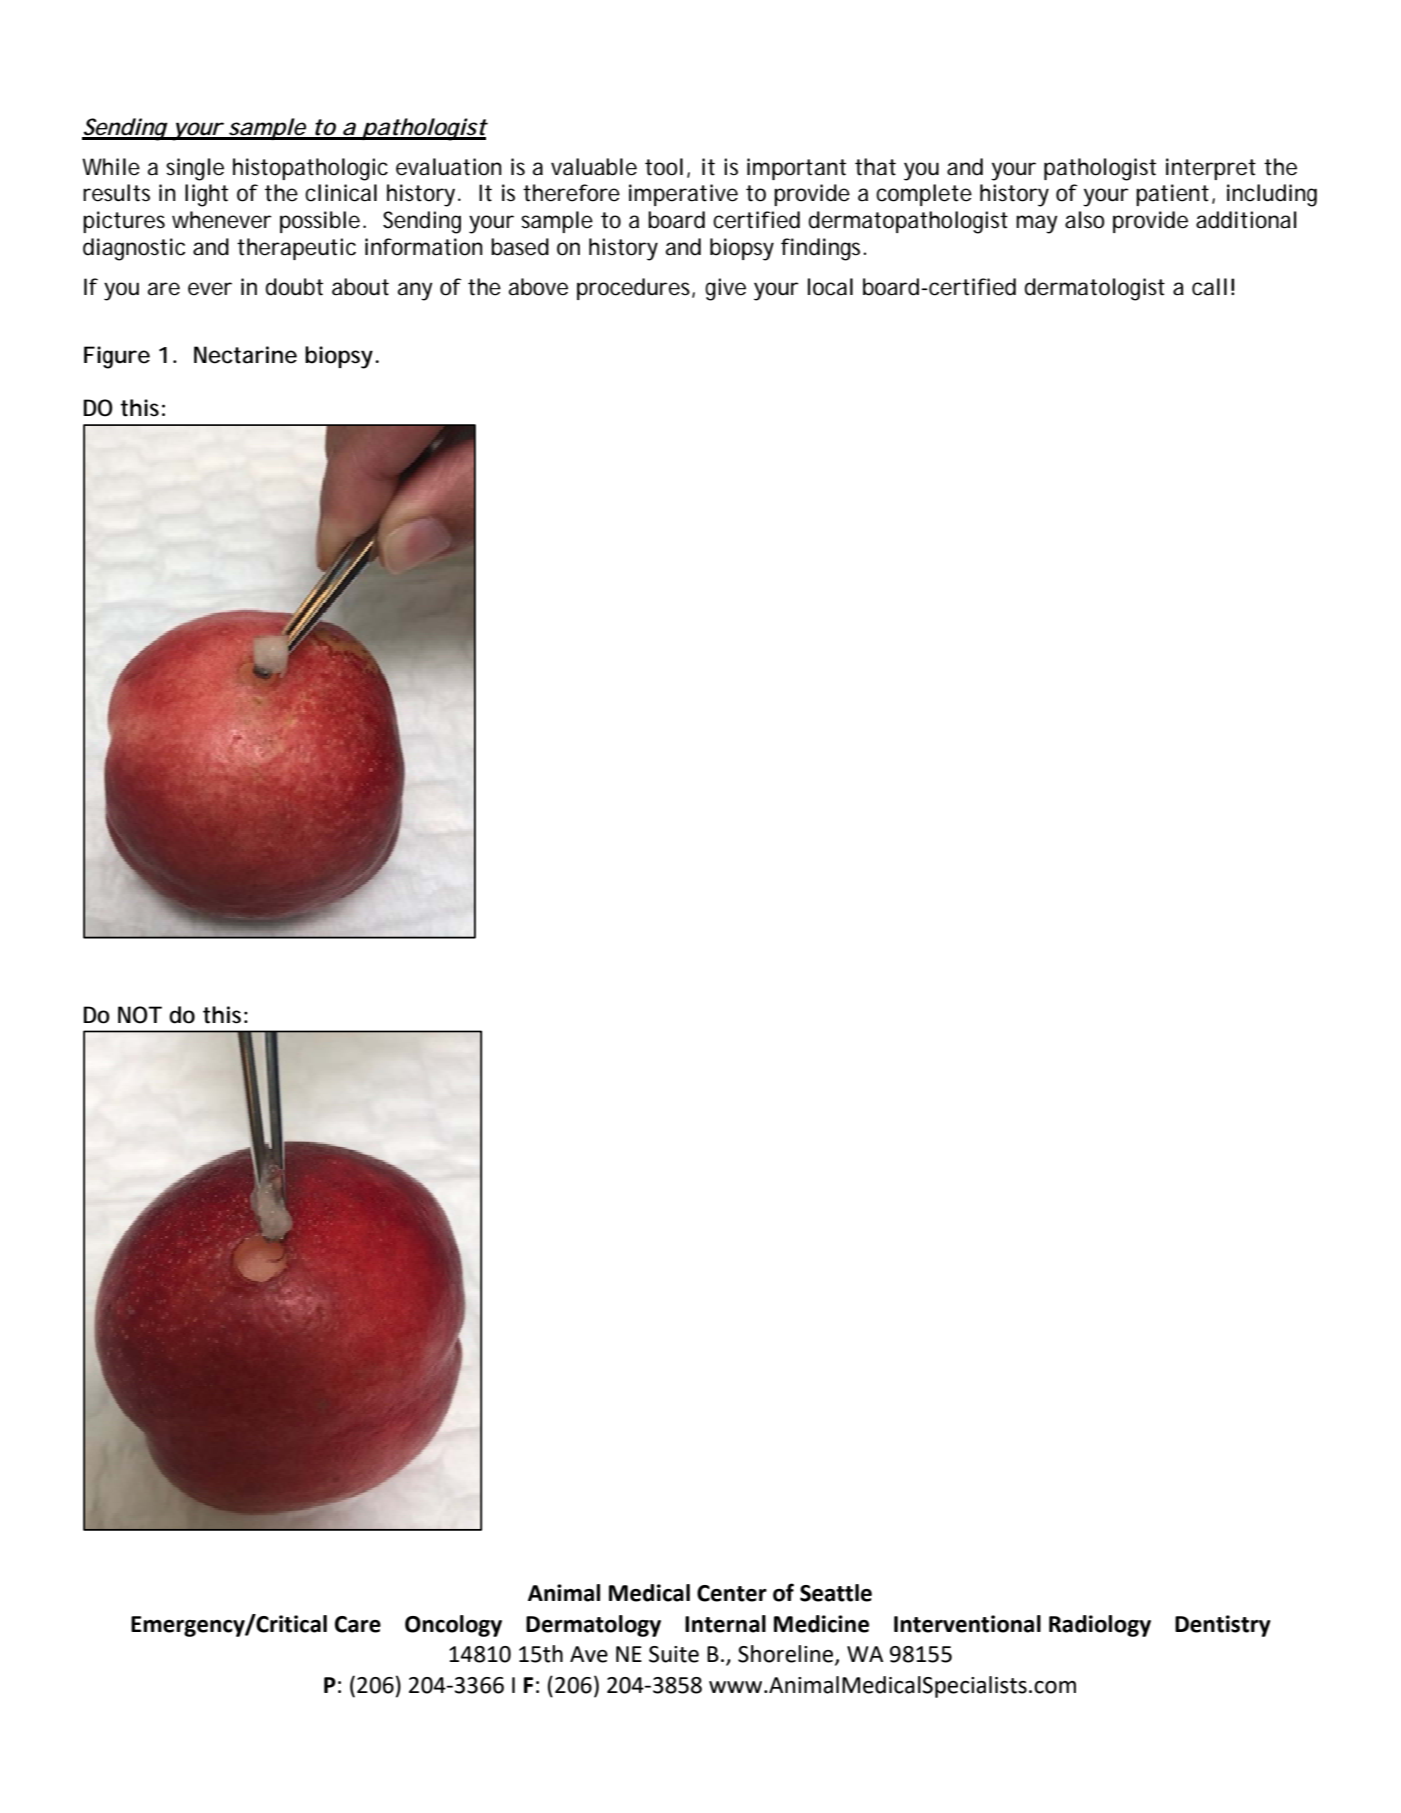 Image resolution: width=1401 pixels, height=1813 pixels. Describe the element at coordinates (1172, 195) in the image. I see `patient` at that location.
